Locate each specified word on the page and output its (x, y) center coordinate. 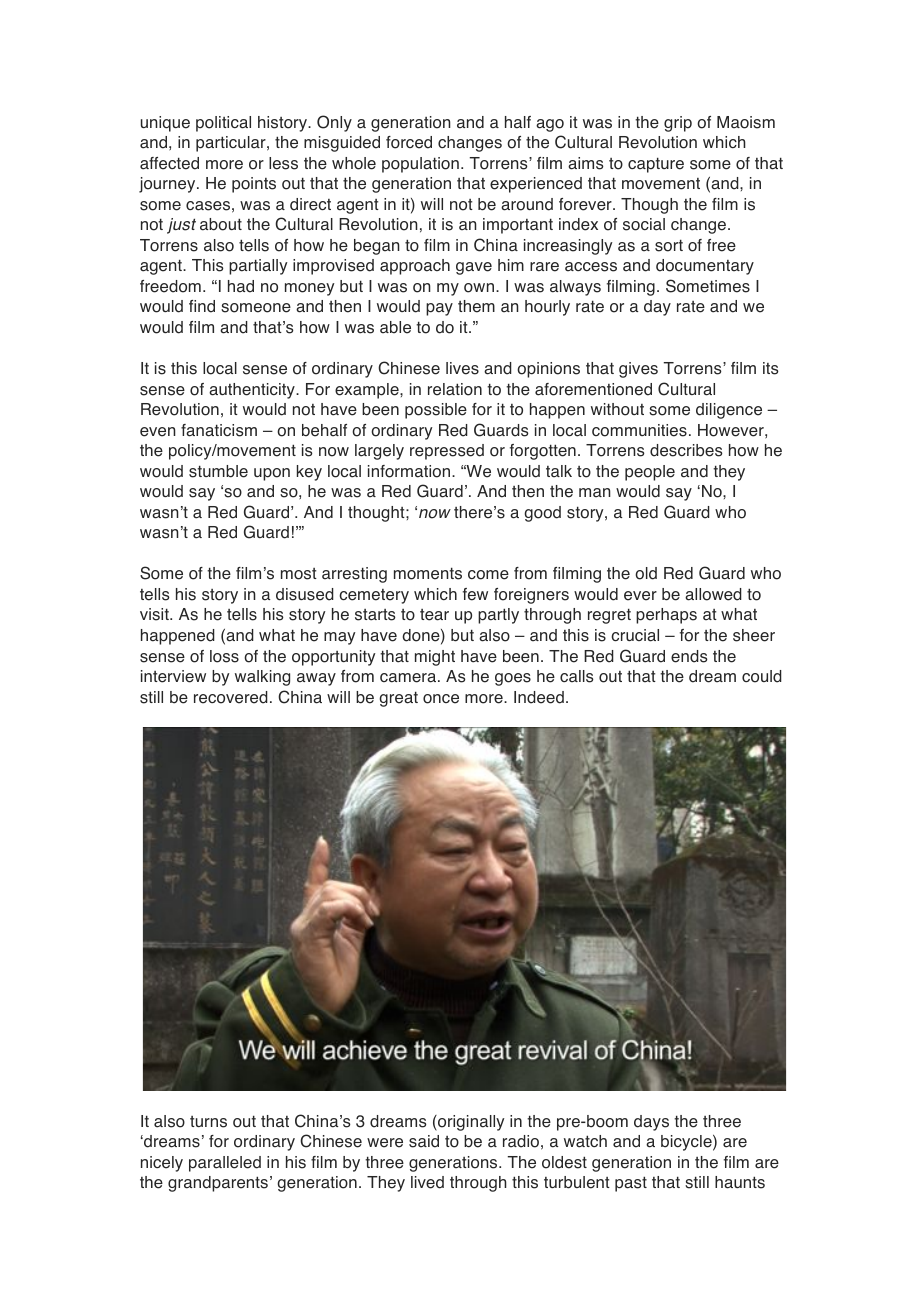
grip (678, 124)
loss (224, 656)
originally (470, 1123)
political (223, 124)
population (420, 165)
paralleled (225, 1164)
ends (689, 656)
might (435, 658)
